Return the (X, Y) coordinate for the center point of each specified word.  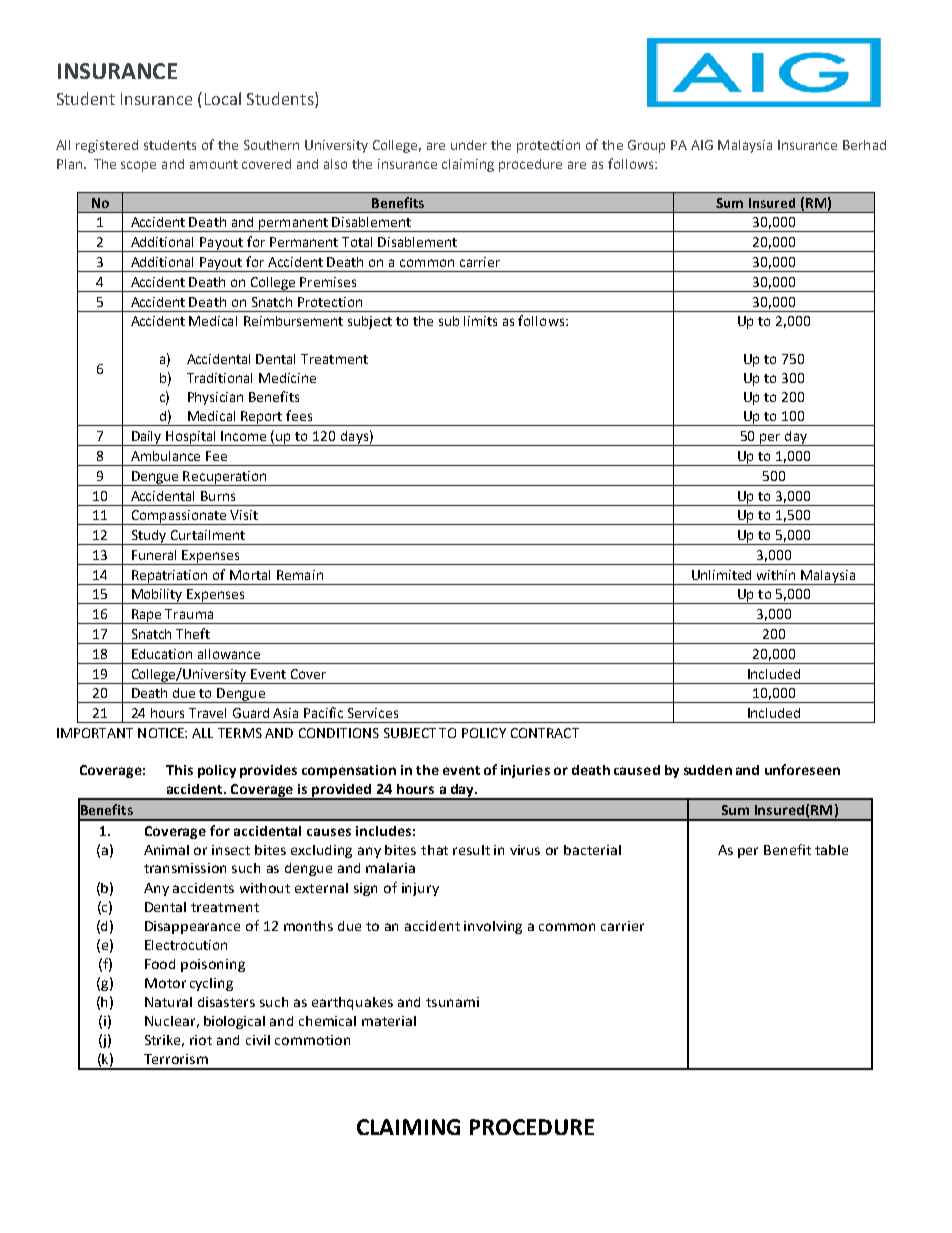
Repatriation (170, 577)
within (776, 575)
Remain (300, 575)
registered (107, 146)
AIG (702, 145)
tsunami (452, 1002)
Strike (164, 1041)
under (469, 145)
